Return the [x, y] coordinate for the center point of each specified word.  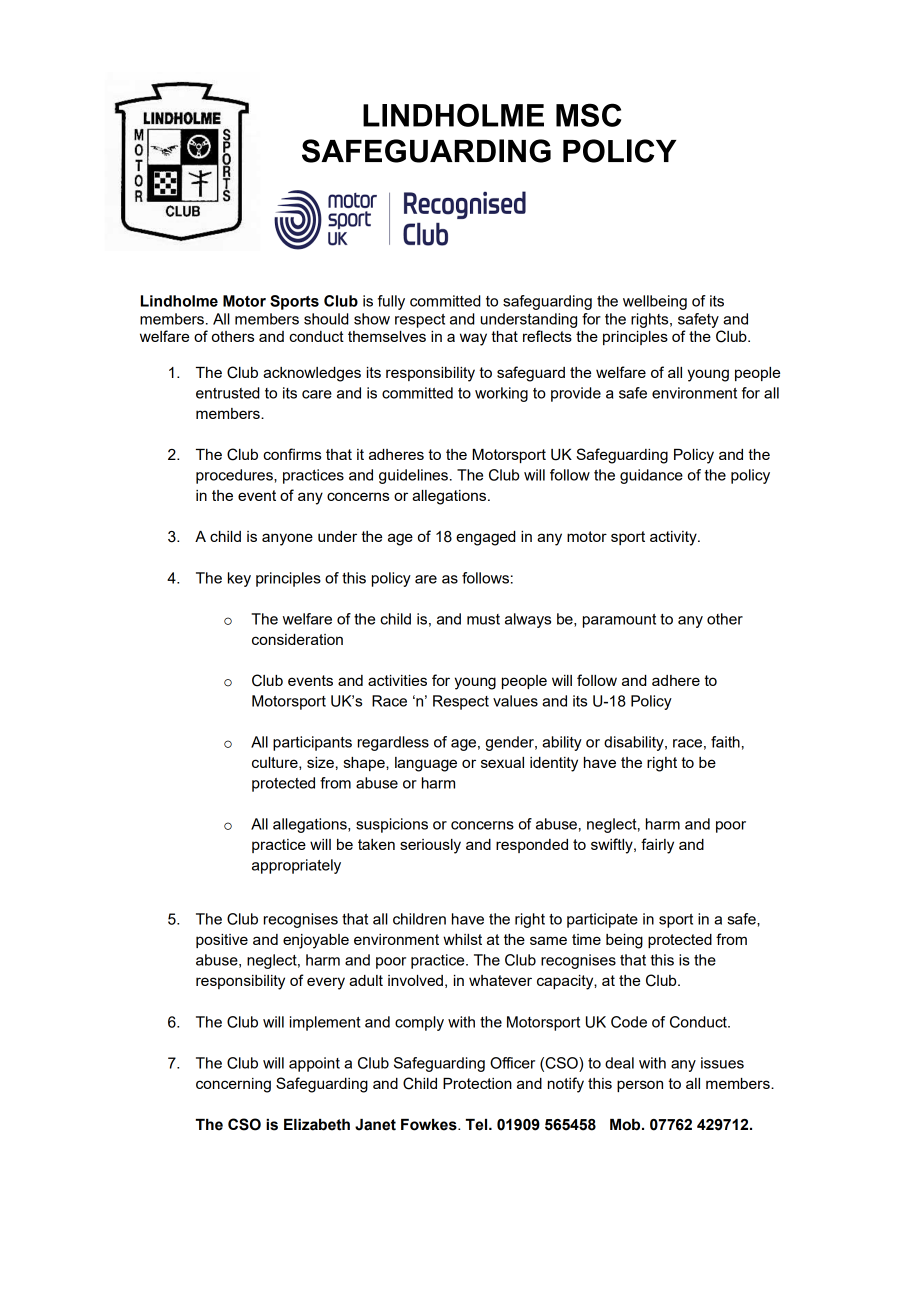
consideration [297, 639]
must [483, 619]
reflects [547, 336]
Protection [477, 1083]
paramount [619, 621]
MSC [588, 115]
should [326, 319]
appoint [314, 1064]
